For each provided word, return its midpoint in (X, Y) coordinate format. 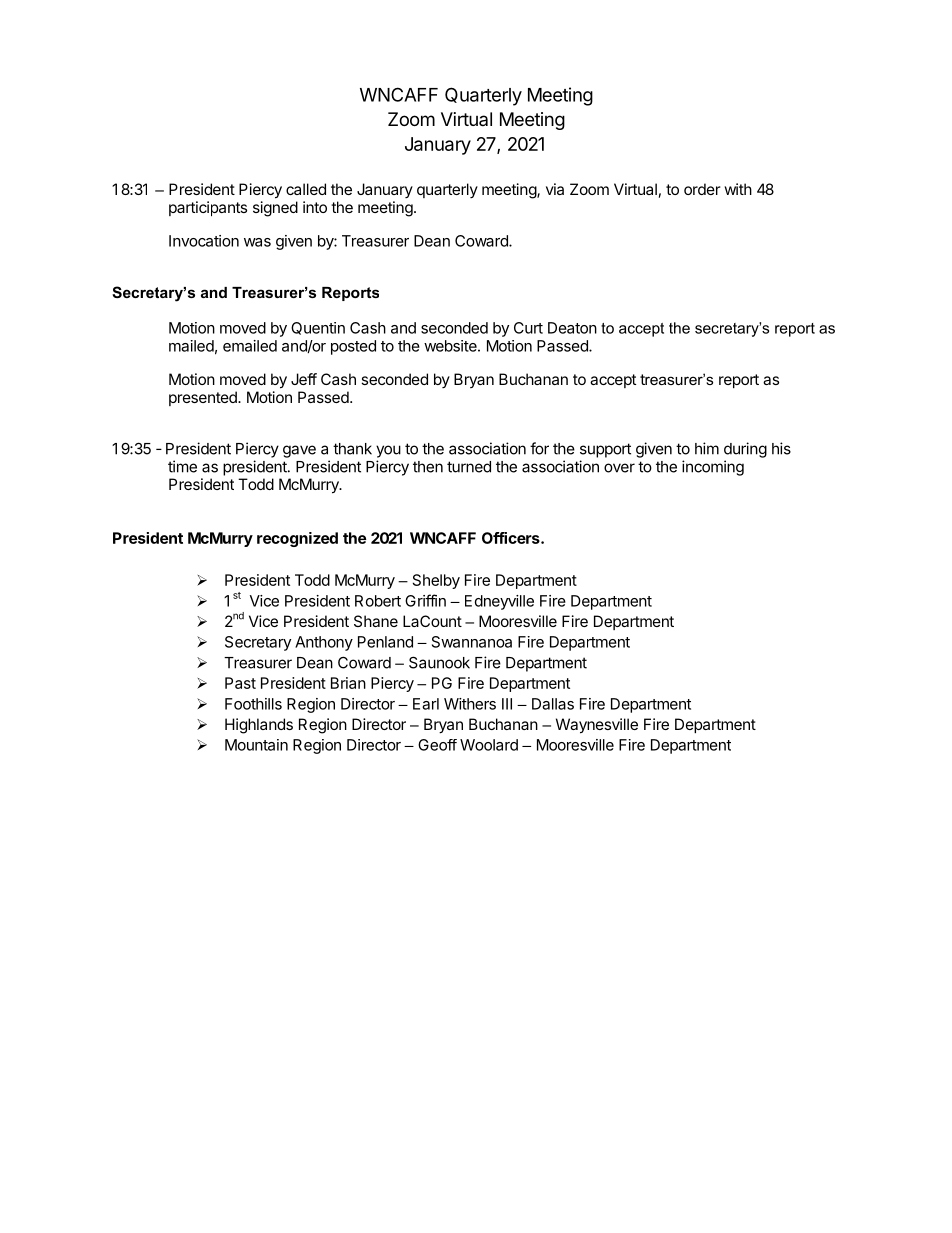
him (707, 448)
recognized (297, 539)
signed (275, 209)
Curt (528, 328)
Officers (512, 538)
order (702, 189)
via (555, 189)
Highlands (259, 726)
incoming (713, 468)
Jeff (304, 379)
